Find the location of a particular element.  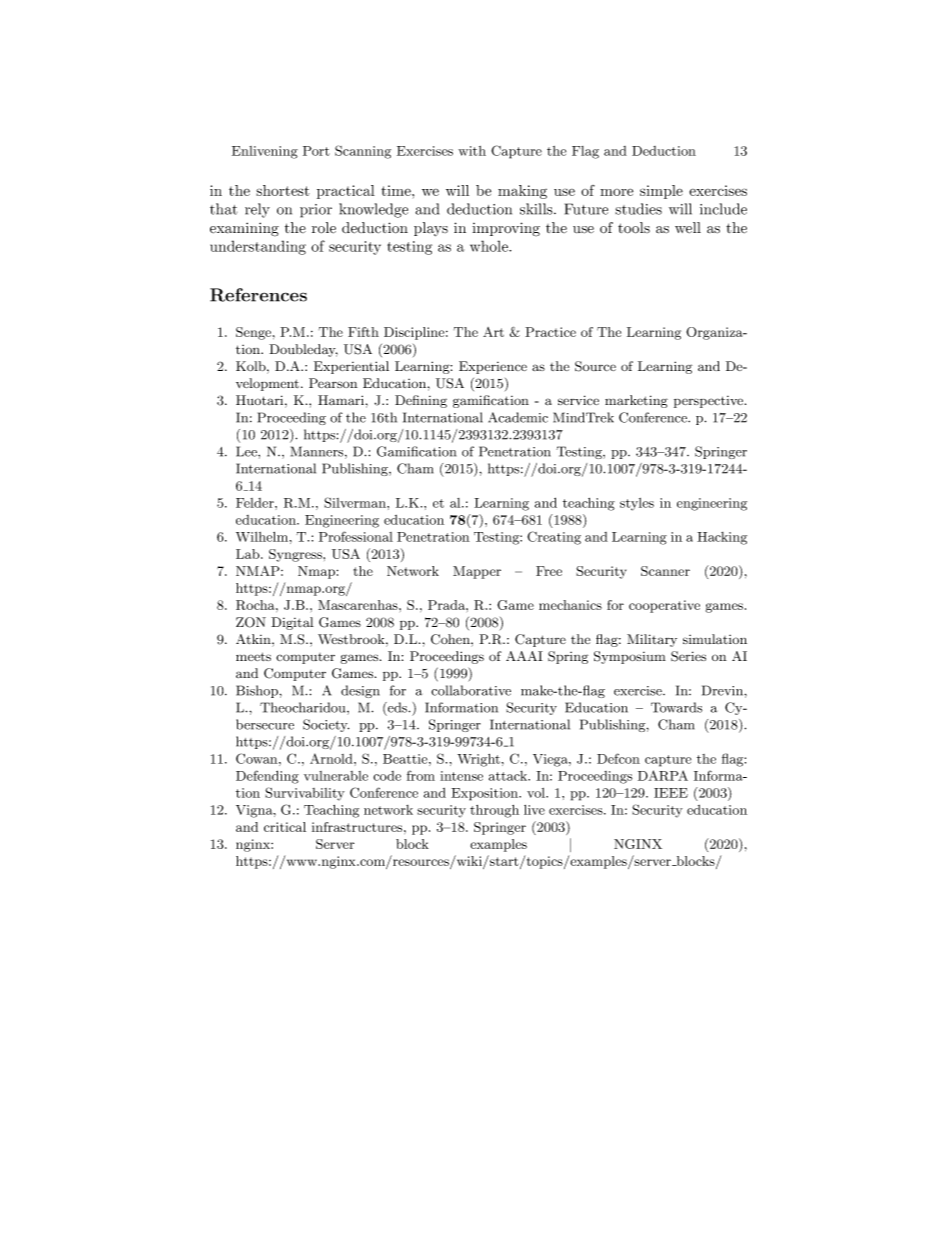

whole is located at coordinates (490, 246).
